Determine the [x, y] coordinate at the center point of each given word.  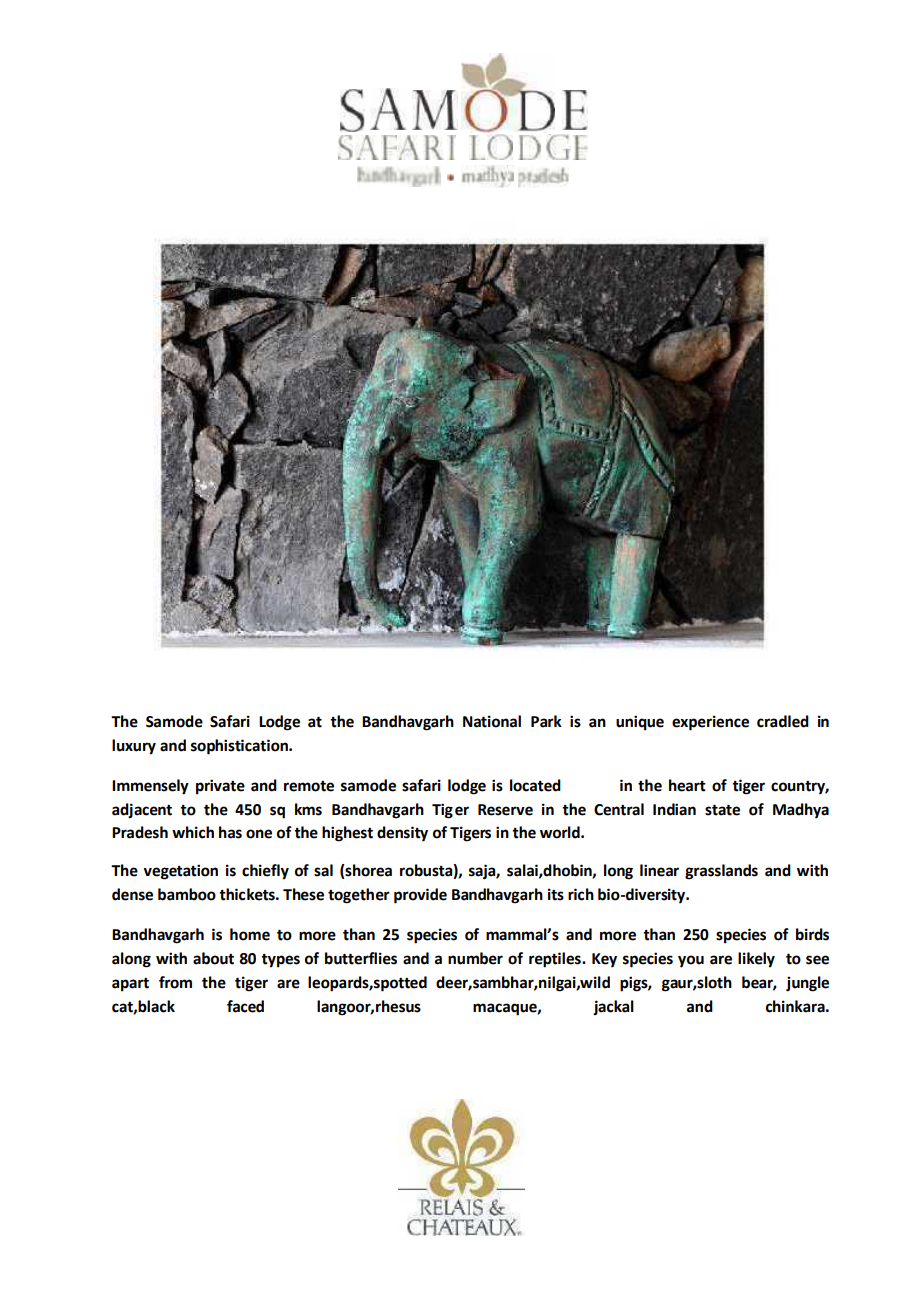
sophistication [240, 747]
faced [245, 1006]
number [475, 958]
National [492, 721]
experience [710, 723]
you [691, 961]
